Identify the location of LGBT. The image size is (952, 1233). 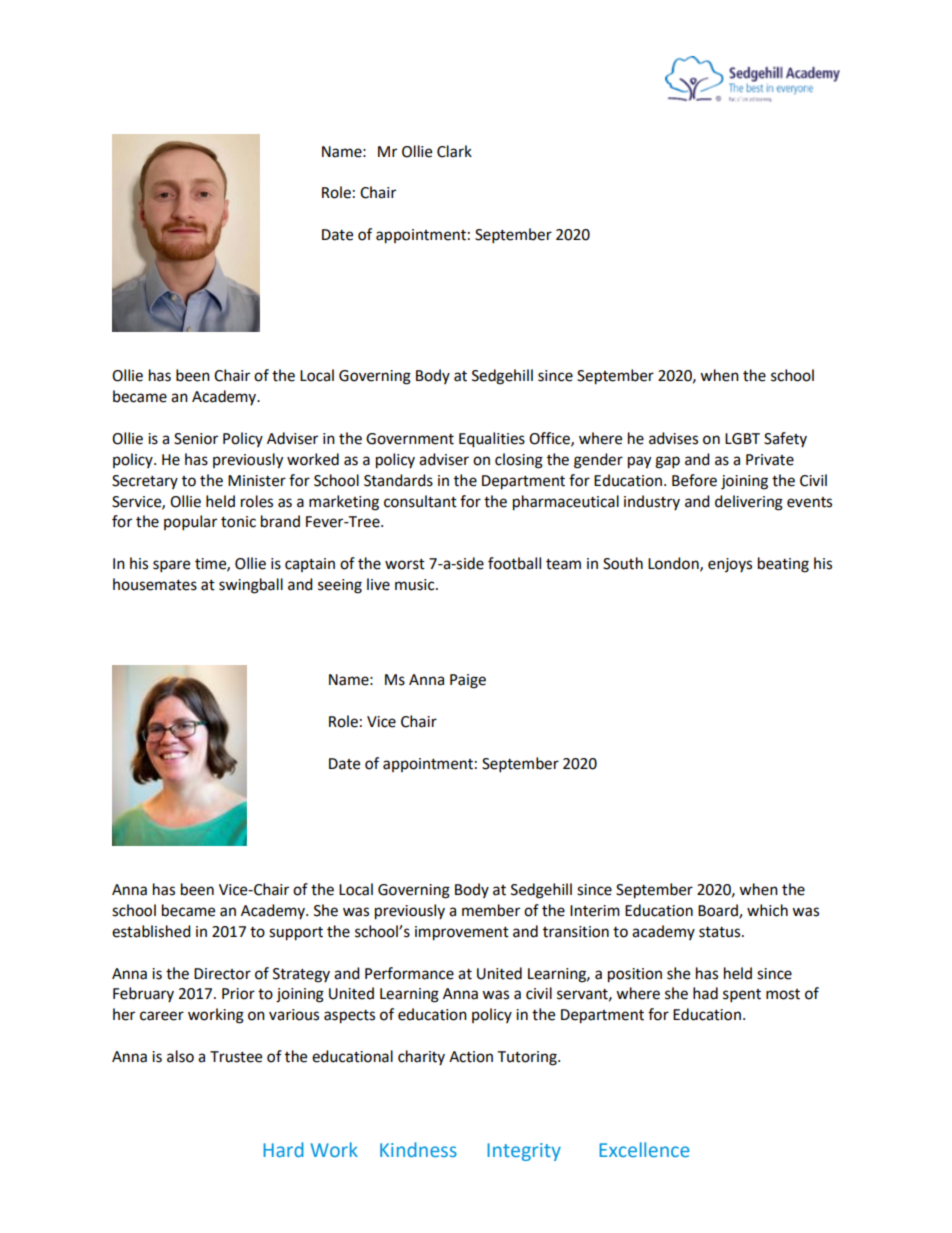
(742, 439).
